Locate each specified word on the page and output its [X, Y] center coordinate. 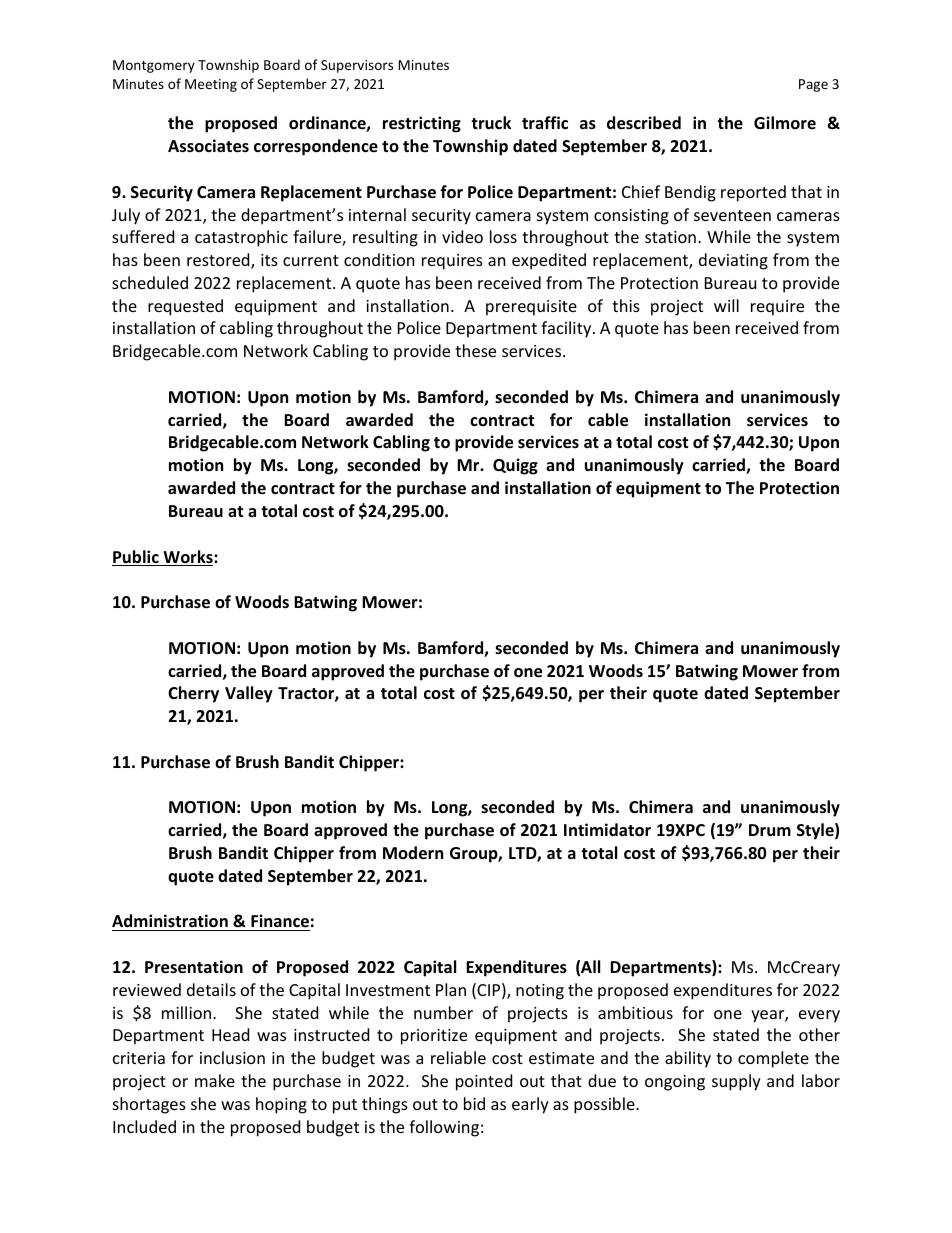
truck [491, 123]
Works [188, 558]
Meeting [211, 85]
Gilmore [785, 123]
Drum [770, 830]
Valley [249, 694]
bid [474, 1103]
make [215, 1080]
